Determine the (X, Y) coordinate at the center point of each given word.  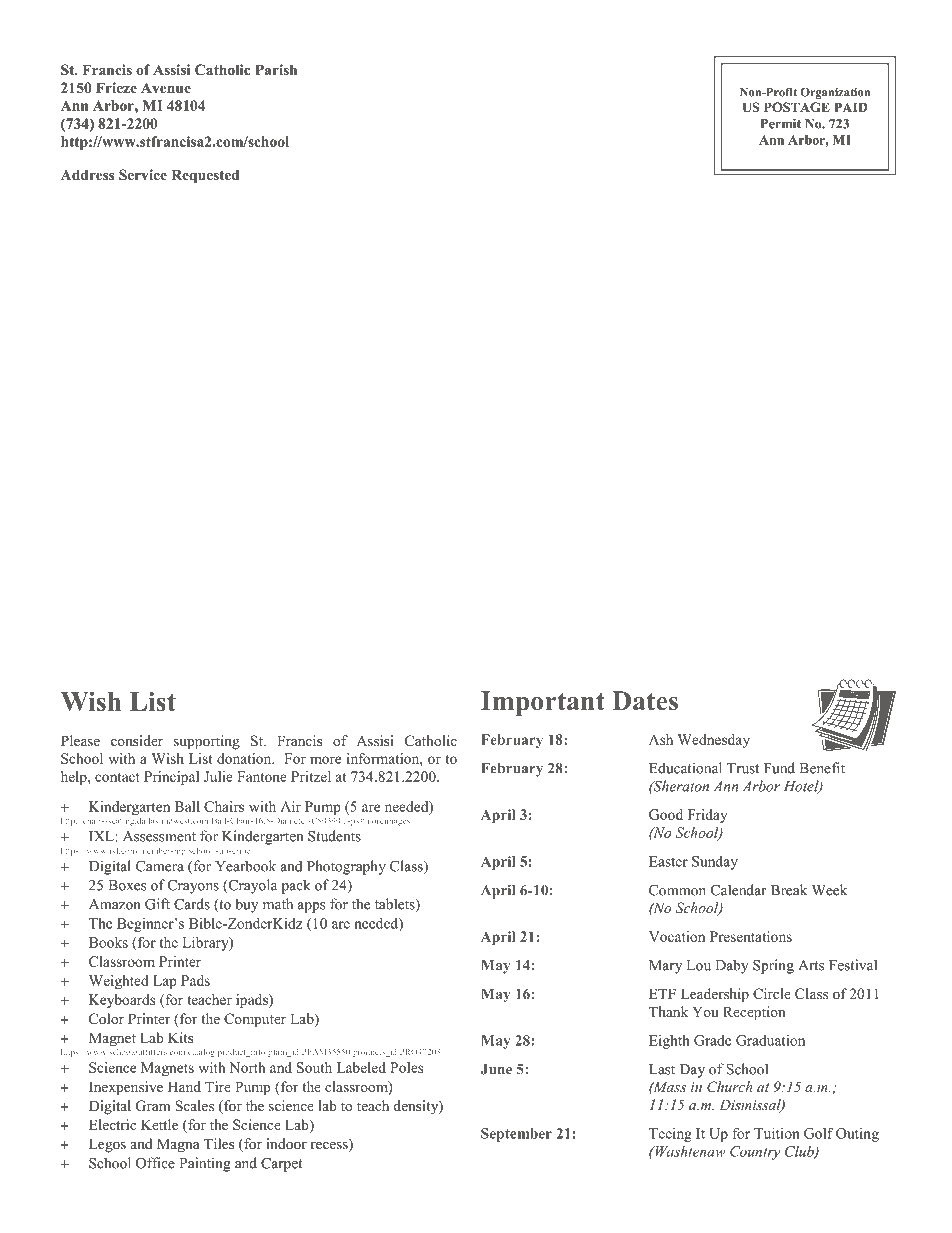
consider (137, 740)
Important (543, 703)
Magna (178, 1145)
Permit (781, 123)
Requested (205, 176)
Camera (160, 866)
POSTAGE (797, 107)
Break (789, 890)
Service (143, 175)
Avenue (166, 88)
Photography (346, 867)
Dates (645, 701)
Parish (276, 69)
